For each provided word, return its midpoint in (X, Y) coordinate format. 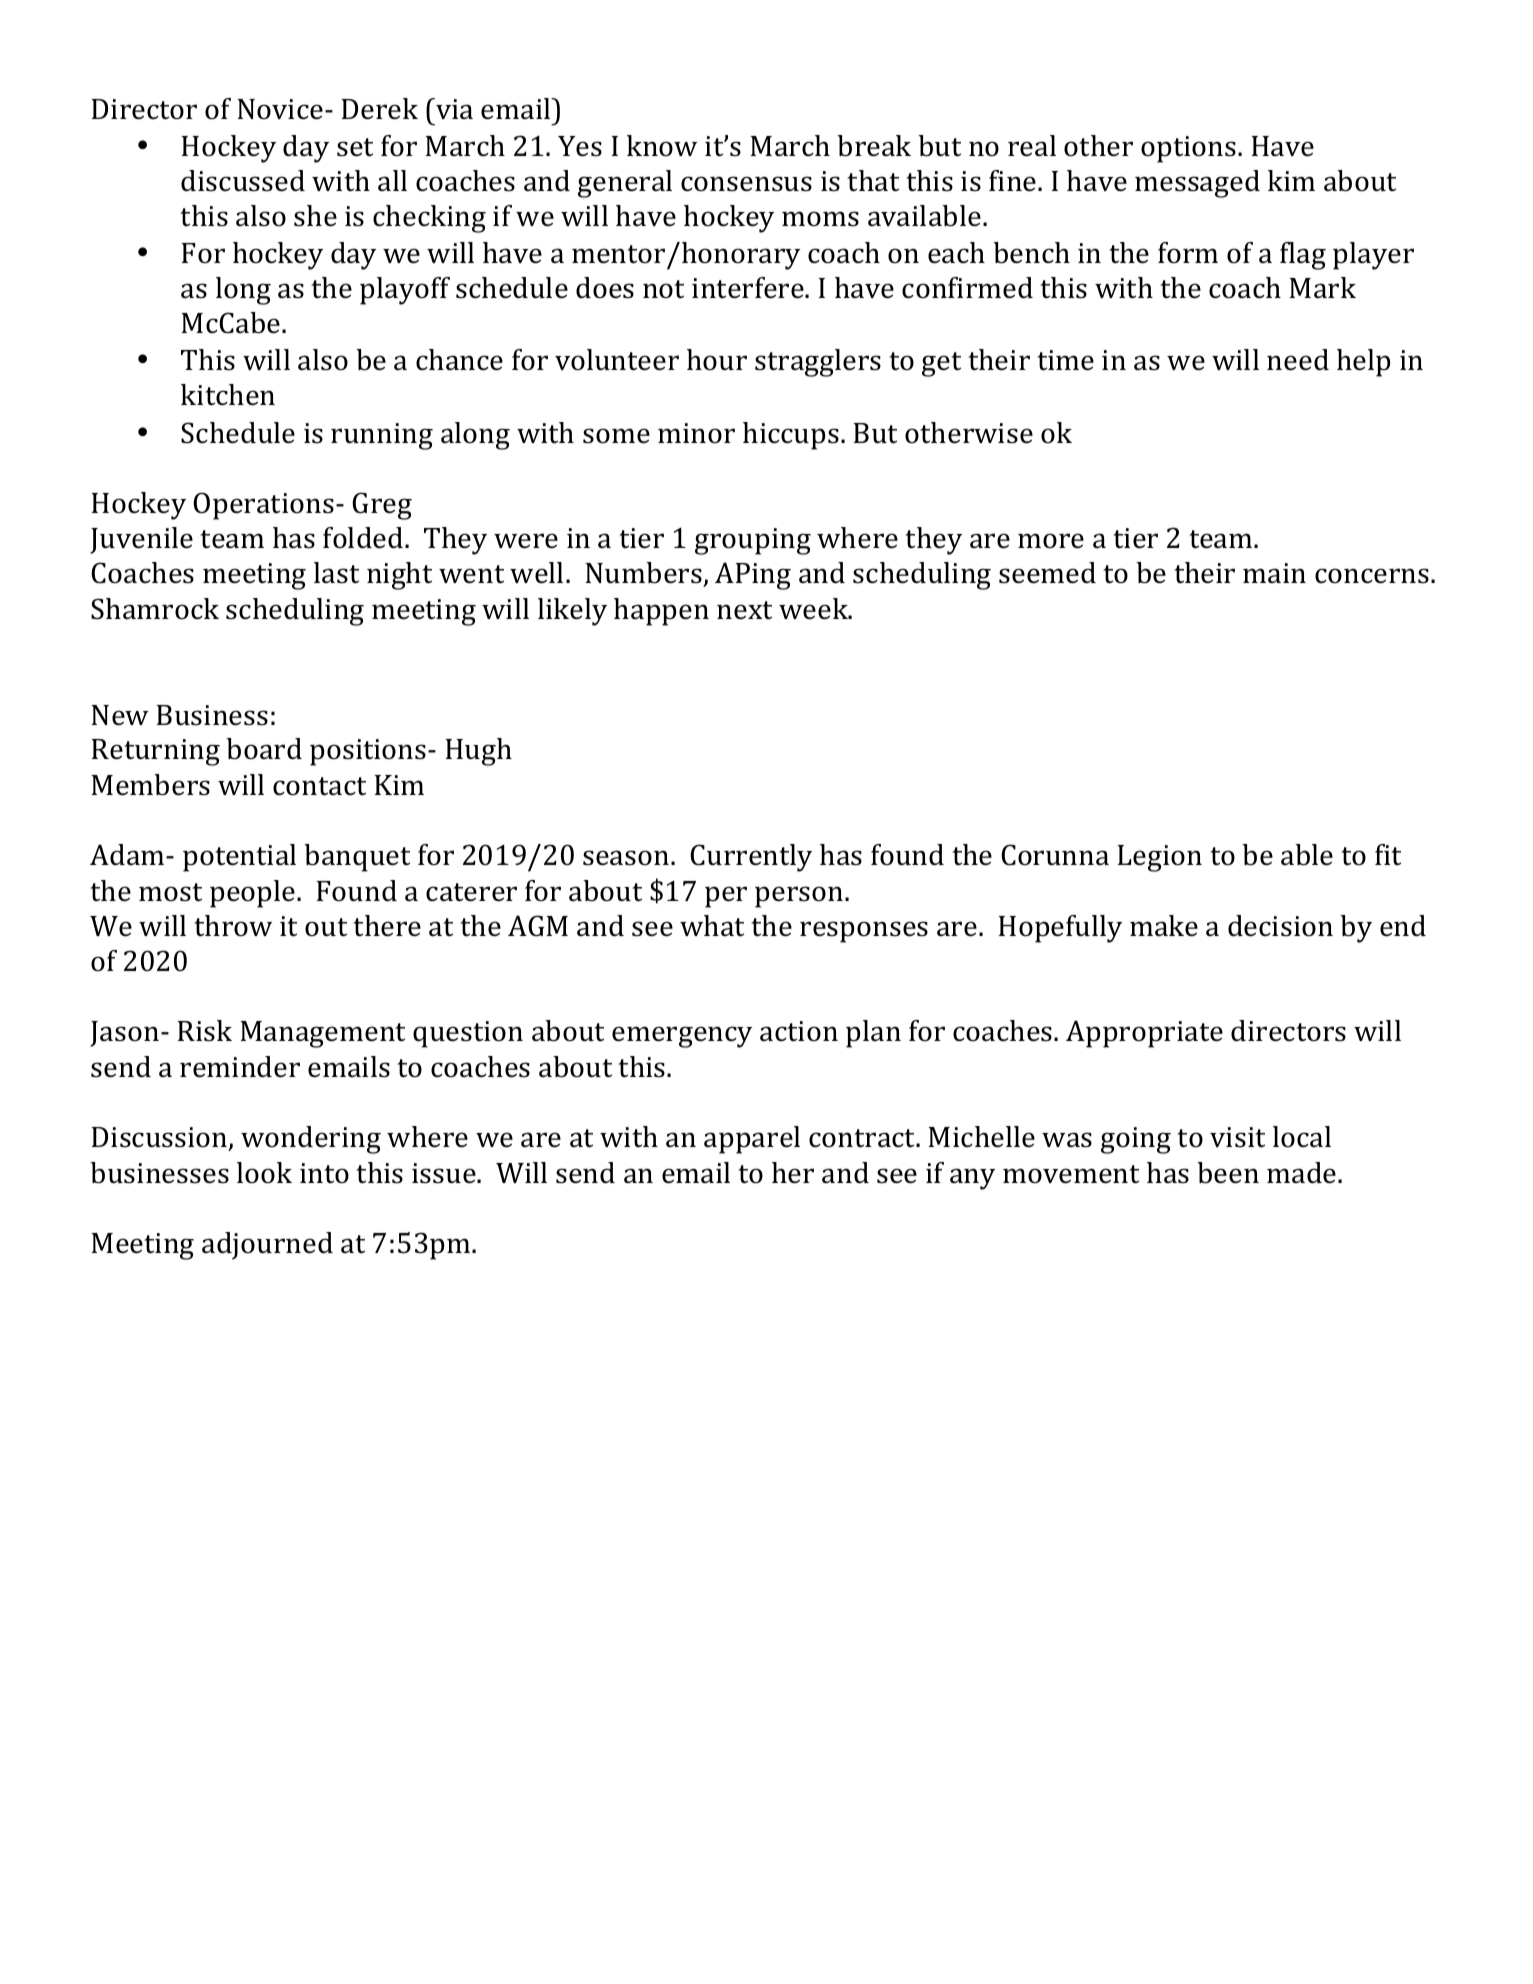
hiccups (791, 436)
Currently (751, 858)
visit (1237, 1137)
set (355, 147)
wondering (311, 1140)
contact (319, 786)
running (382, 436)
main (1274, 573)
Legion (1160, 858)
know (662, 146)
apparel (752, 1140)
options (1188, 149)
